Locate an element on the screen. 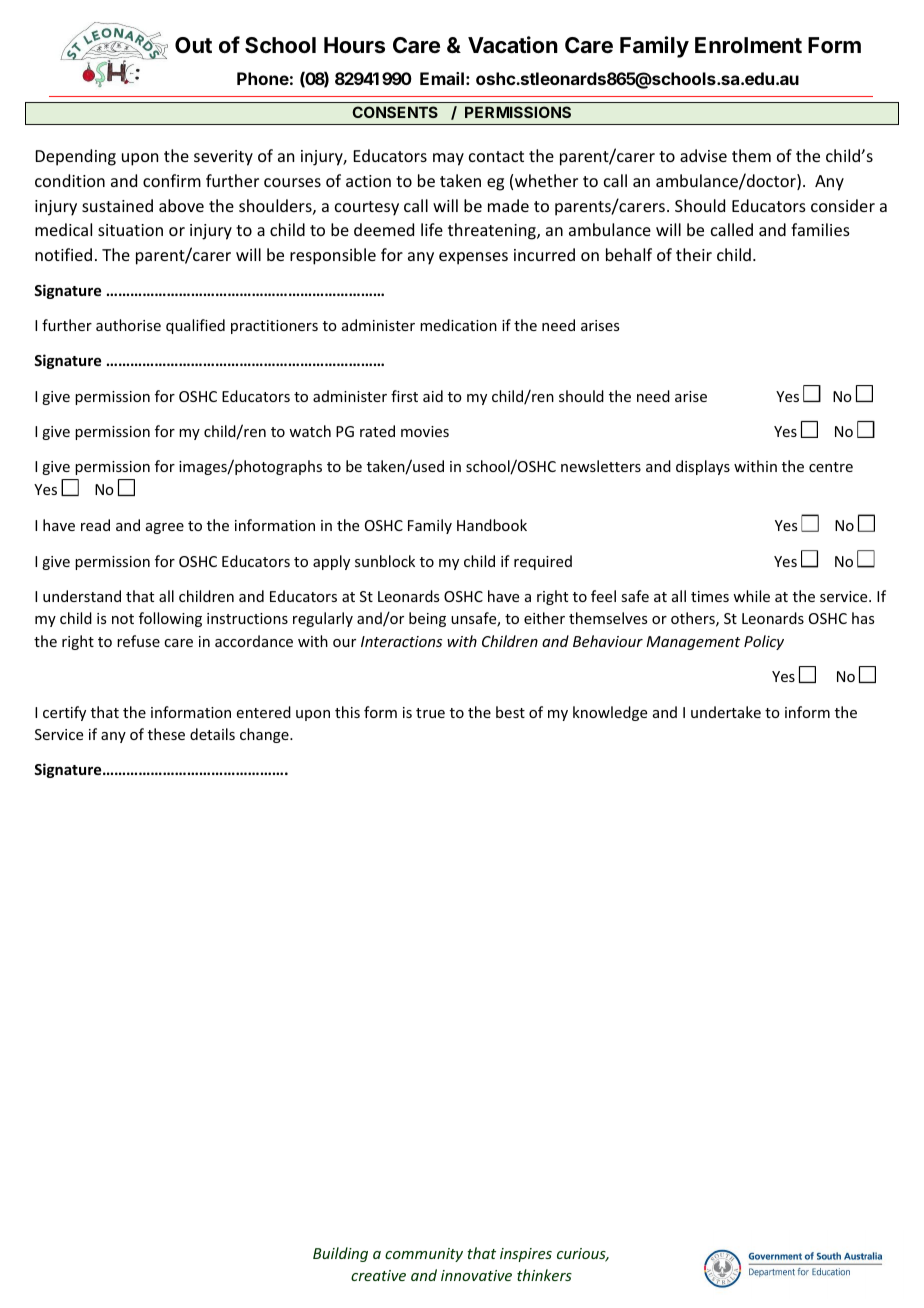 The width and height of the screenshot is (924, 1308). Out is located at coordinates (193, 45).
